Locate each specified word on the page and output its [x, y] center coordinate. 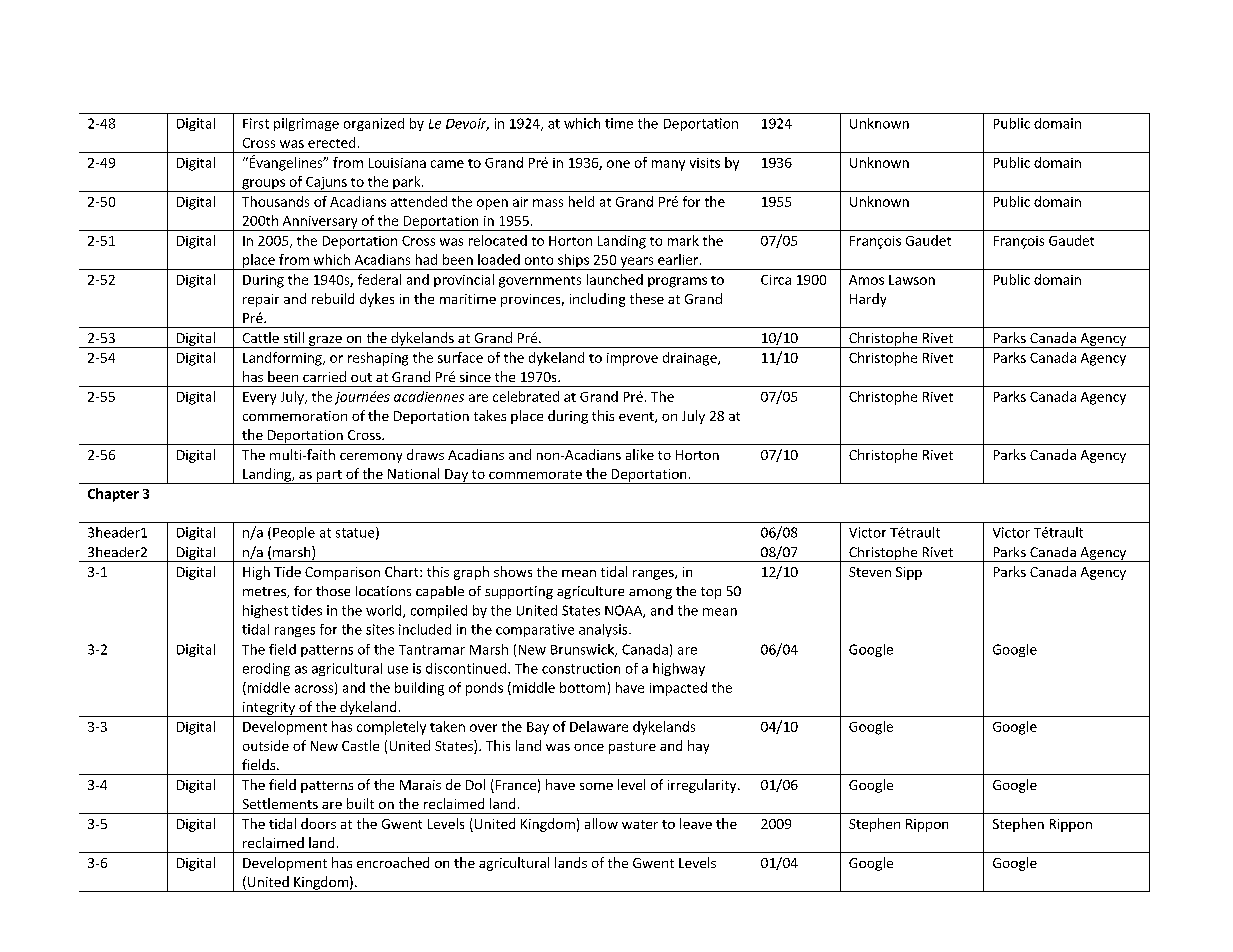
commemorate [535, 474]
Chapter [113, 495]
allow [601, 823]
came [447, 164]
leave [696, 823]
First [256, 123]
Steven [870, 572]
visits [705, 163]
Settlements [280, 803]
